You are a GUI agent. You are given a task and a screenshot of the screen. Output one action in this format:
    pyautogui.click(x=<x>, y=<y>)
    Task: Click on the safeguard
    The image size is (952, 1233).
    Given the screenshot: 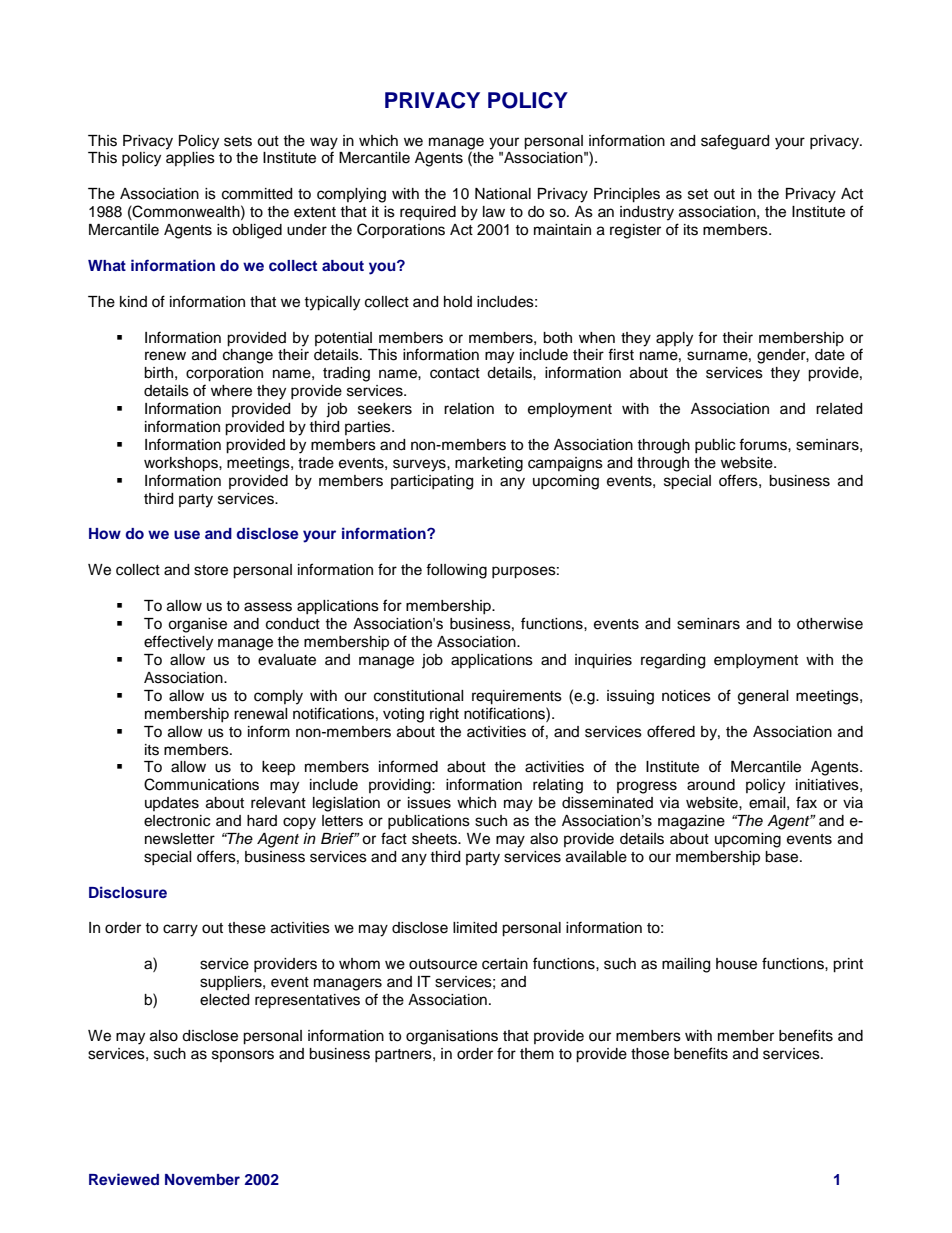 What is the action you would take?
    pyautogui.click(x=735, y=142)
